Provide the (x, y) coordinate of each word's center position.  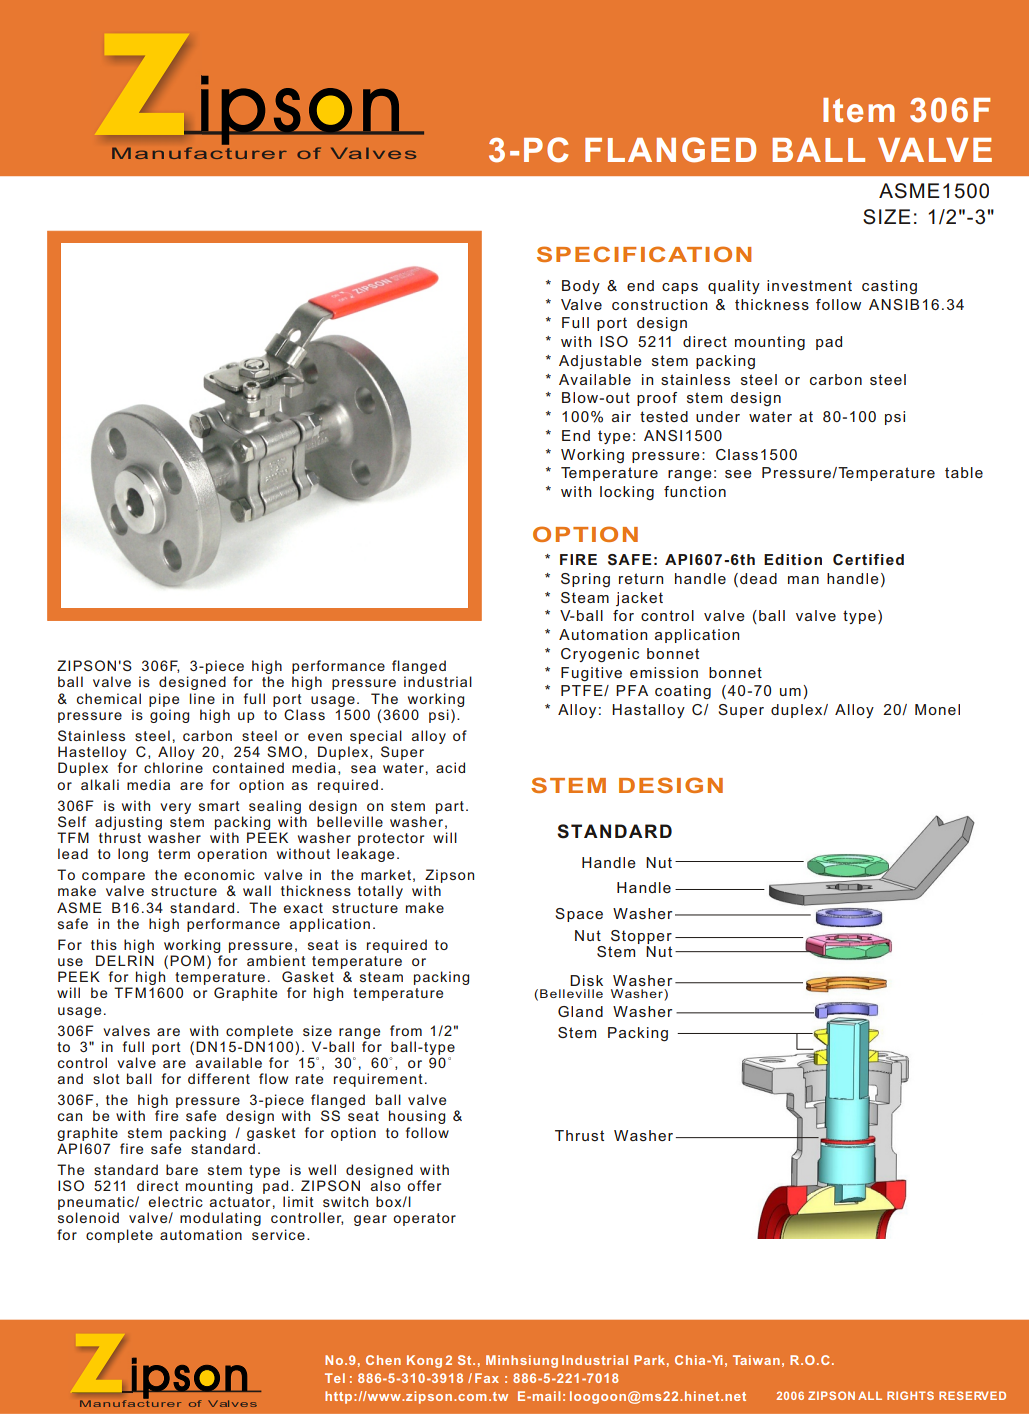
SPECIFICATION (644, 254)
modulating (220, 1219)
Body (581, 287)
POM (187, 960)
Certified (868, 559)
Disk (586, 980)
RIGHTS (910, 1395)
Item (859, 110)
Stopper (641, 937)
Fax (487, 1378)
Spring (585, 580)
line (202, 698)
